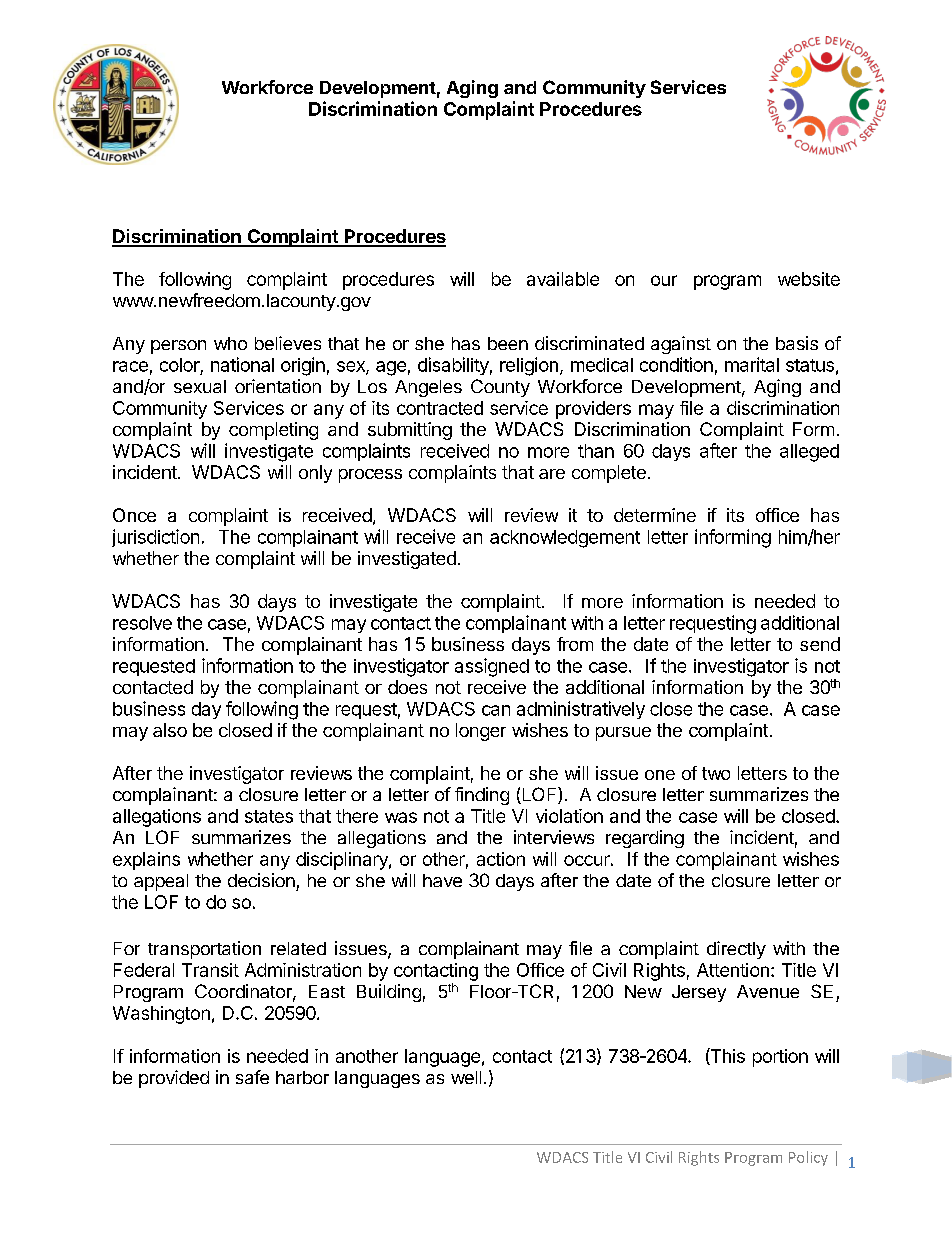 The image size is (952, 1233). Describe the element at coordinates (155, 538) in the page. I see `jurisdiction` at that location.
